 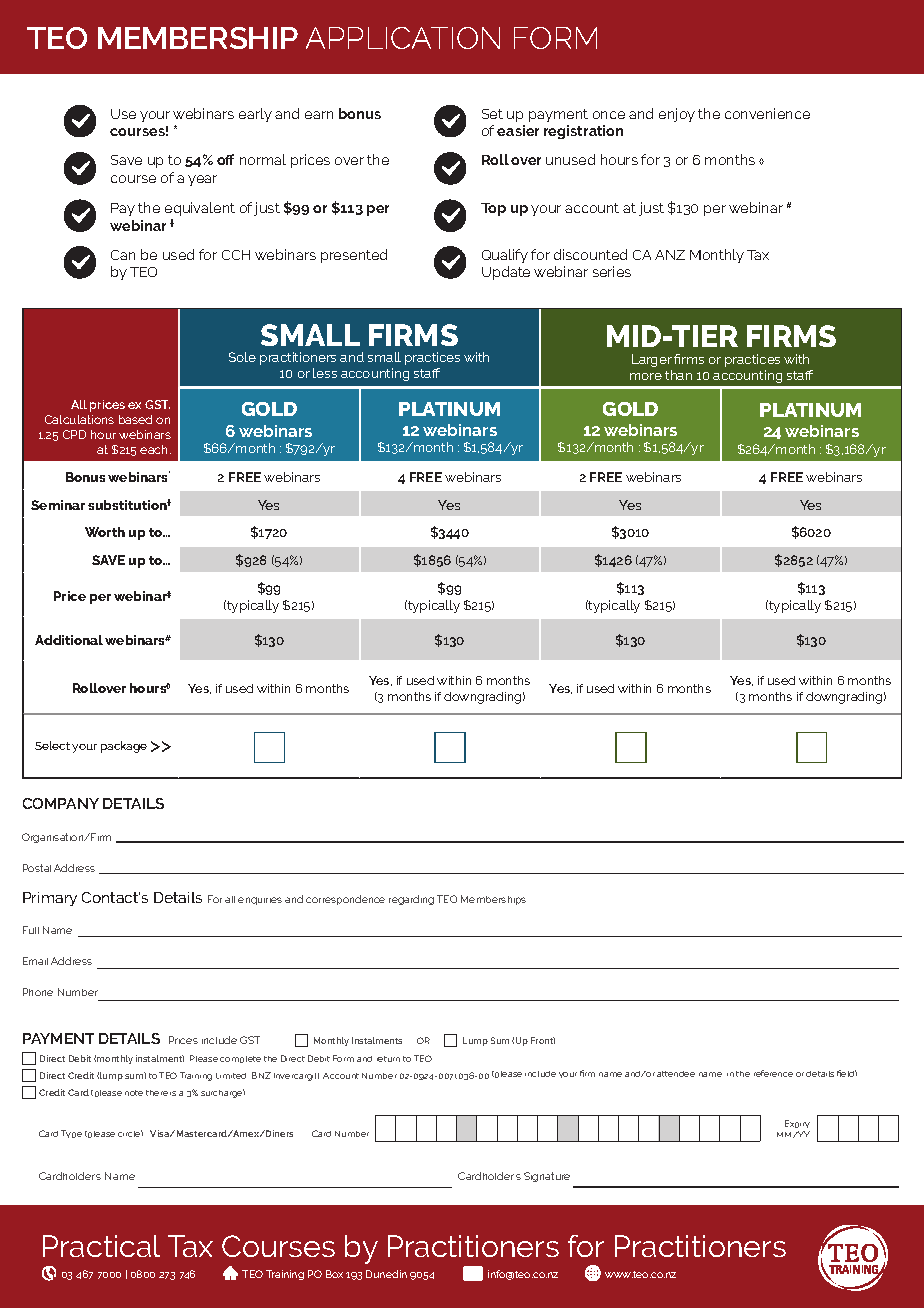 I want to click on Dunedin, so click(x=386, y=1274).
